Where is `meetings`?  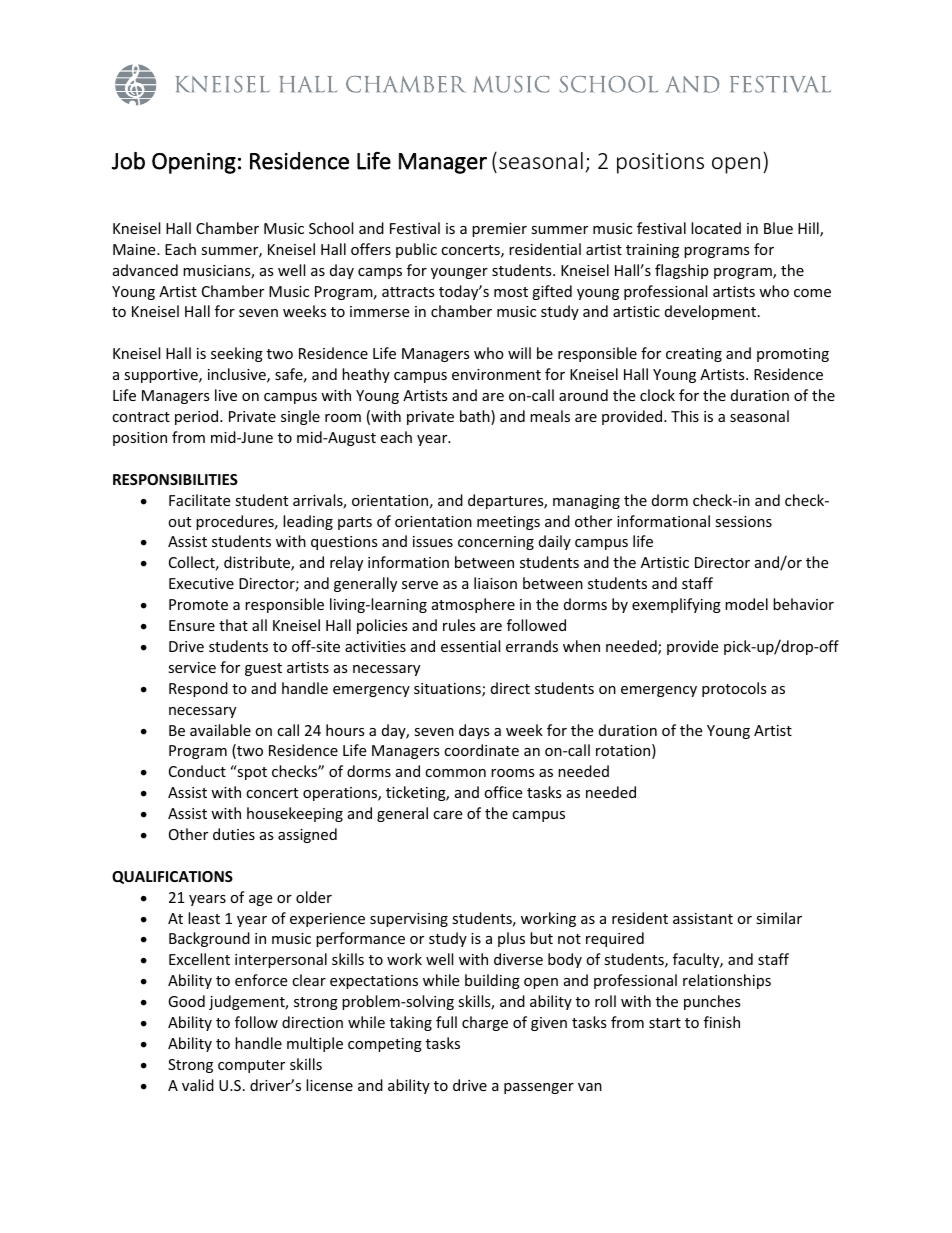 meetings is located at coordinates (508, 523).
